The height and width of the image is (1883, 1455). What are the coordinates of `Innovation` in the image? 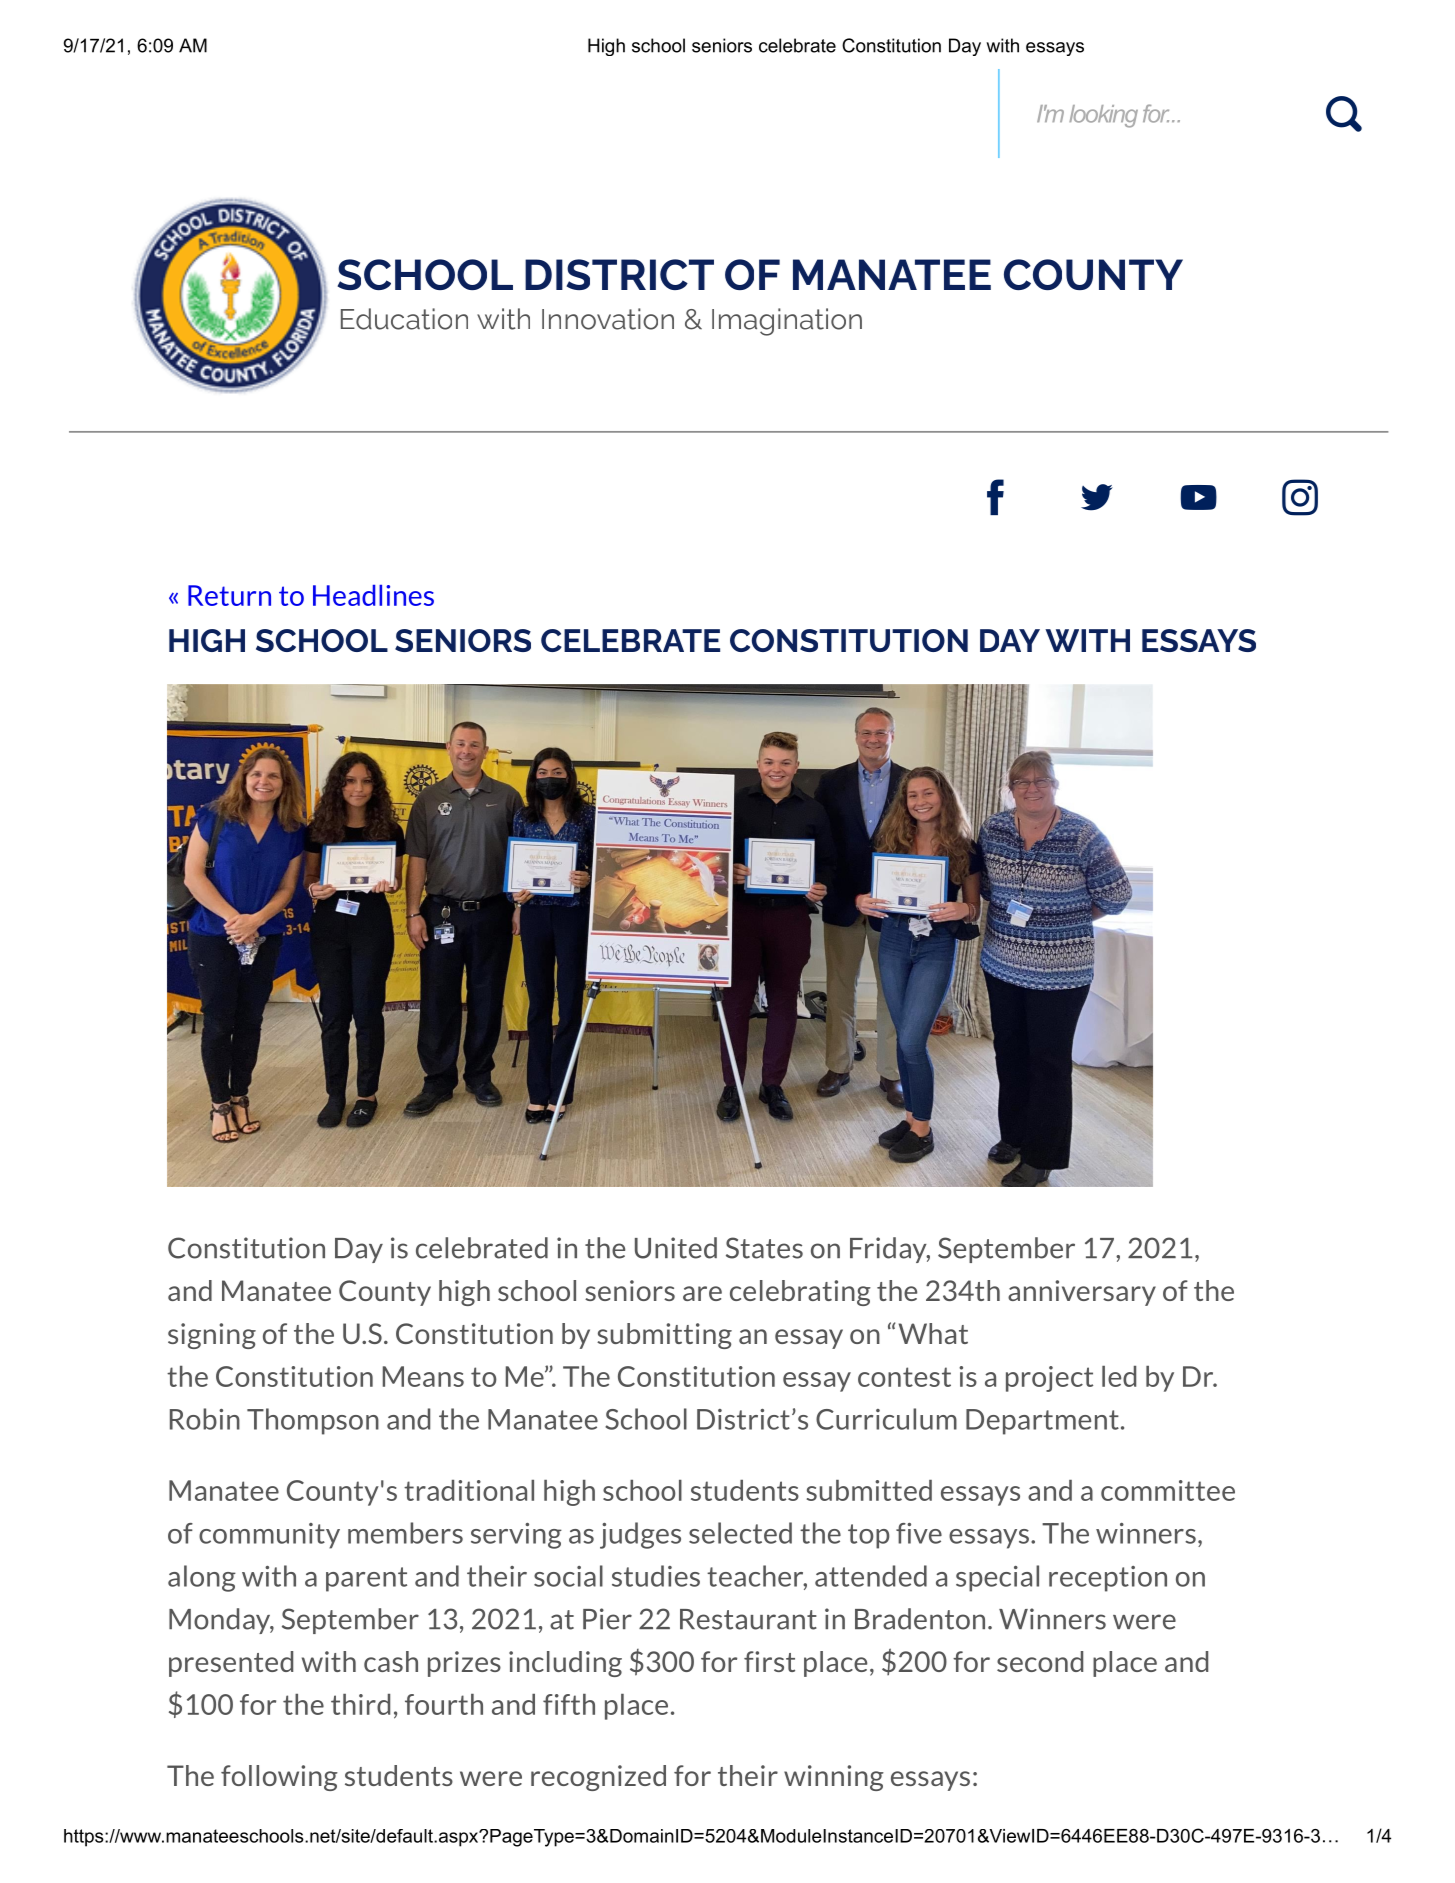 It's located at (608, 319).
